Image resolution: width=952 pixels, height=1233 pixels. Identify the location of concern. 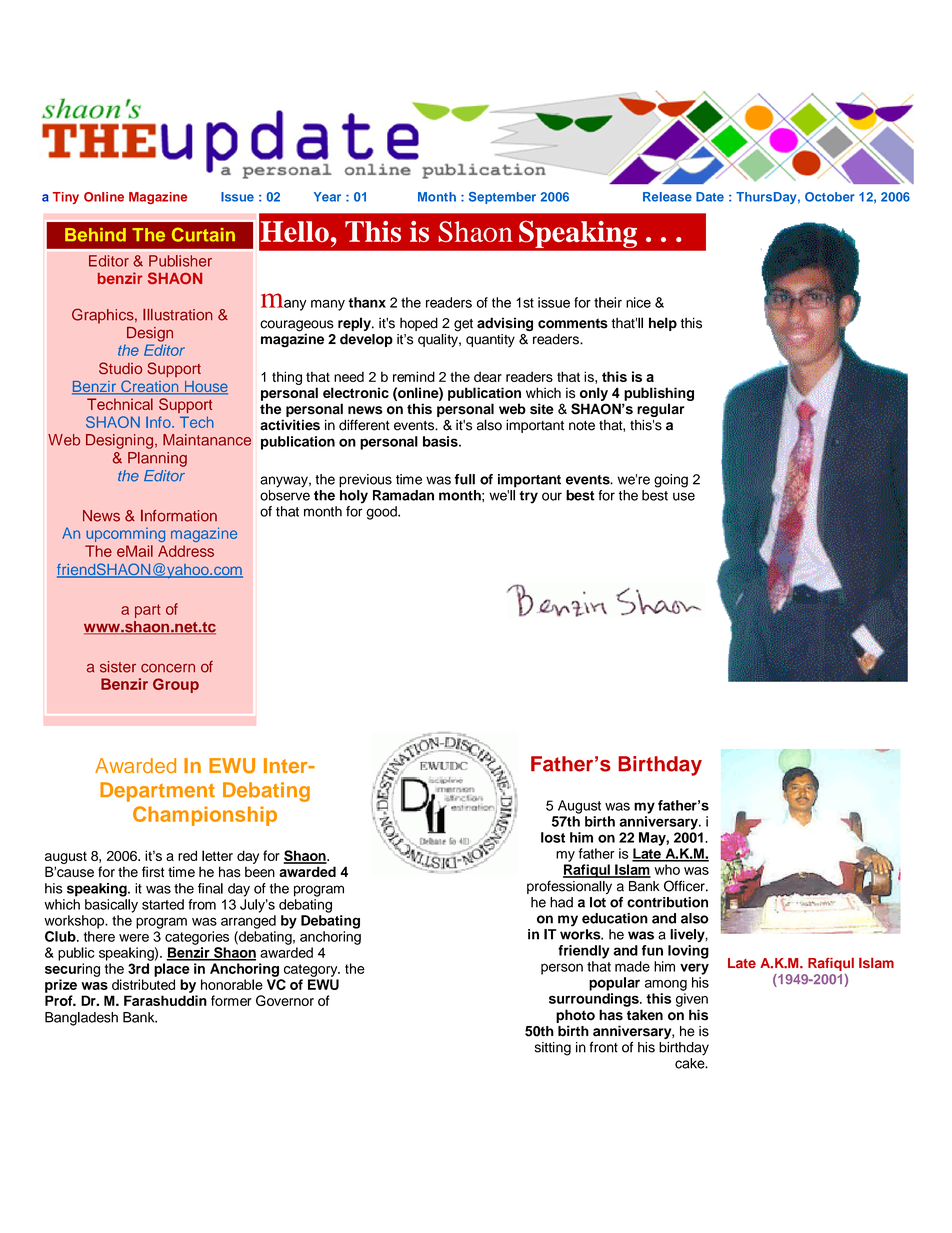
(168, 668).
